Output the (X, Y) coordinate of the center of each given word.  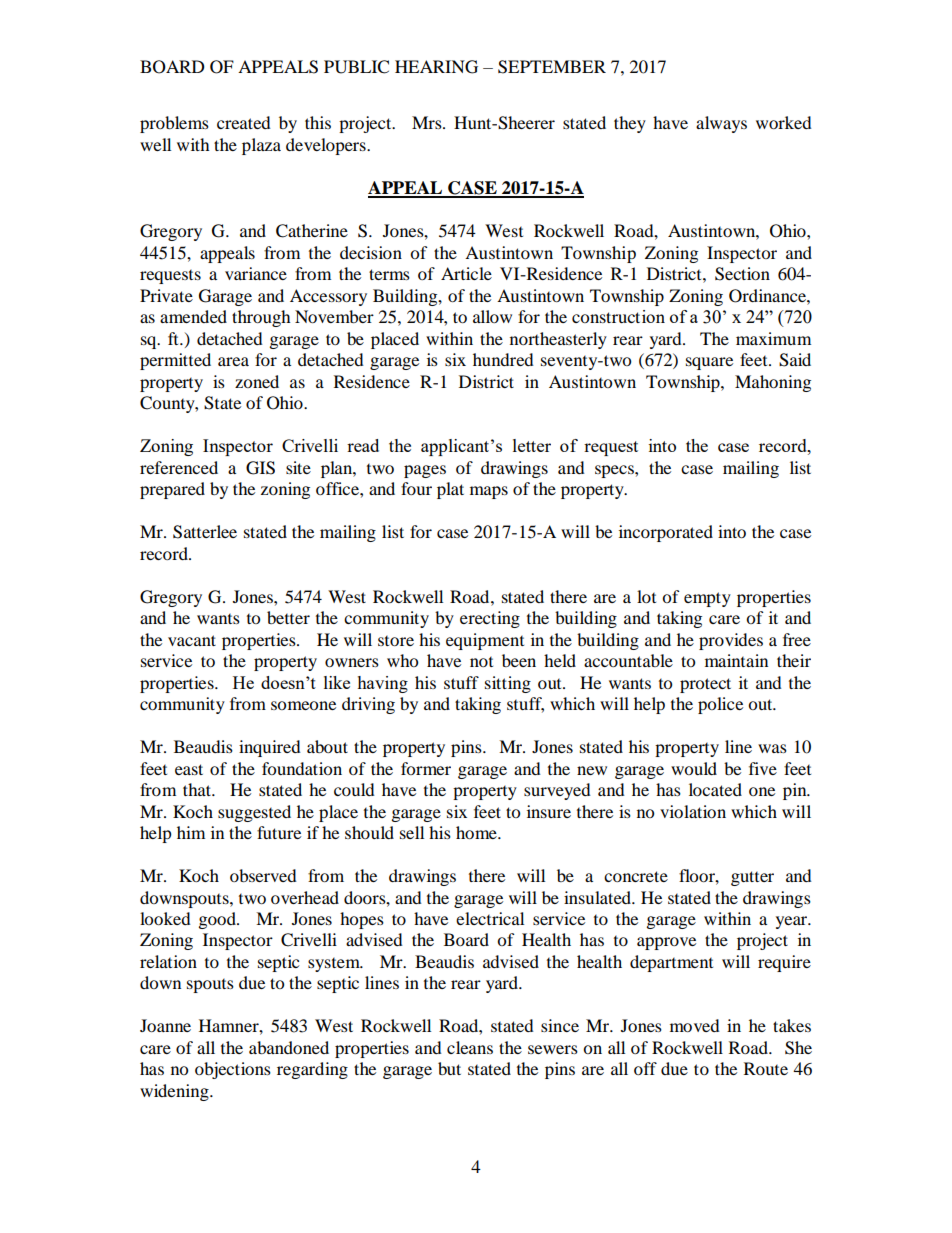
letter (532, 445)
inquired (270, 748)
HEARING (436, 67)
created (244, 122)
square (709, 363)
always (721, 124)
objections (233, 1070)
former (426, 768)
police (720, 705)
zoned (257, 381)
